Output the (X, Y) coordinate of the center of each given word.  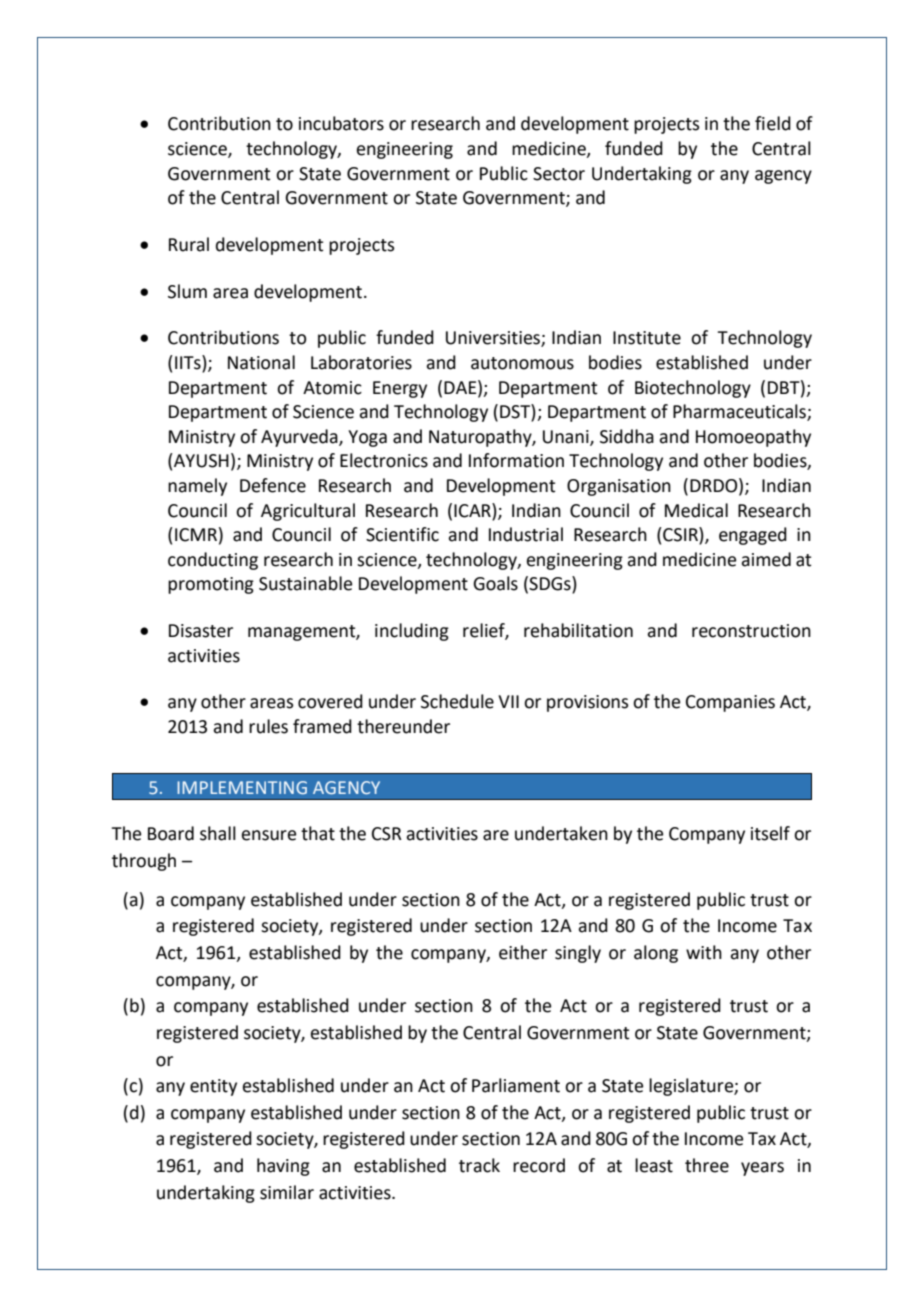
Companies (730, 703)
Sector (559, 174)
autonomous (522, 363)
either (523, 952)
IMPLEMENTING (242, 787)
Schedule (457, 701)
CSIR (680, 535)
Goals (495, 583)
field (773, 123)
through (144, 862)
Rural (189, 244)
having (283, 1167)
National (261, 362)
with (704, 952)
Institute (647, 338)
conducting (213, 561)
